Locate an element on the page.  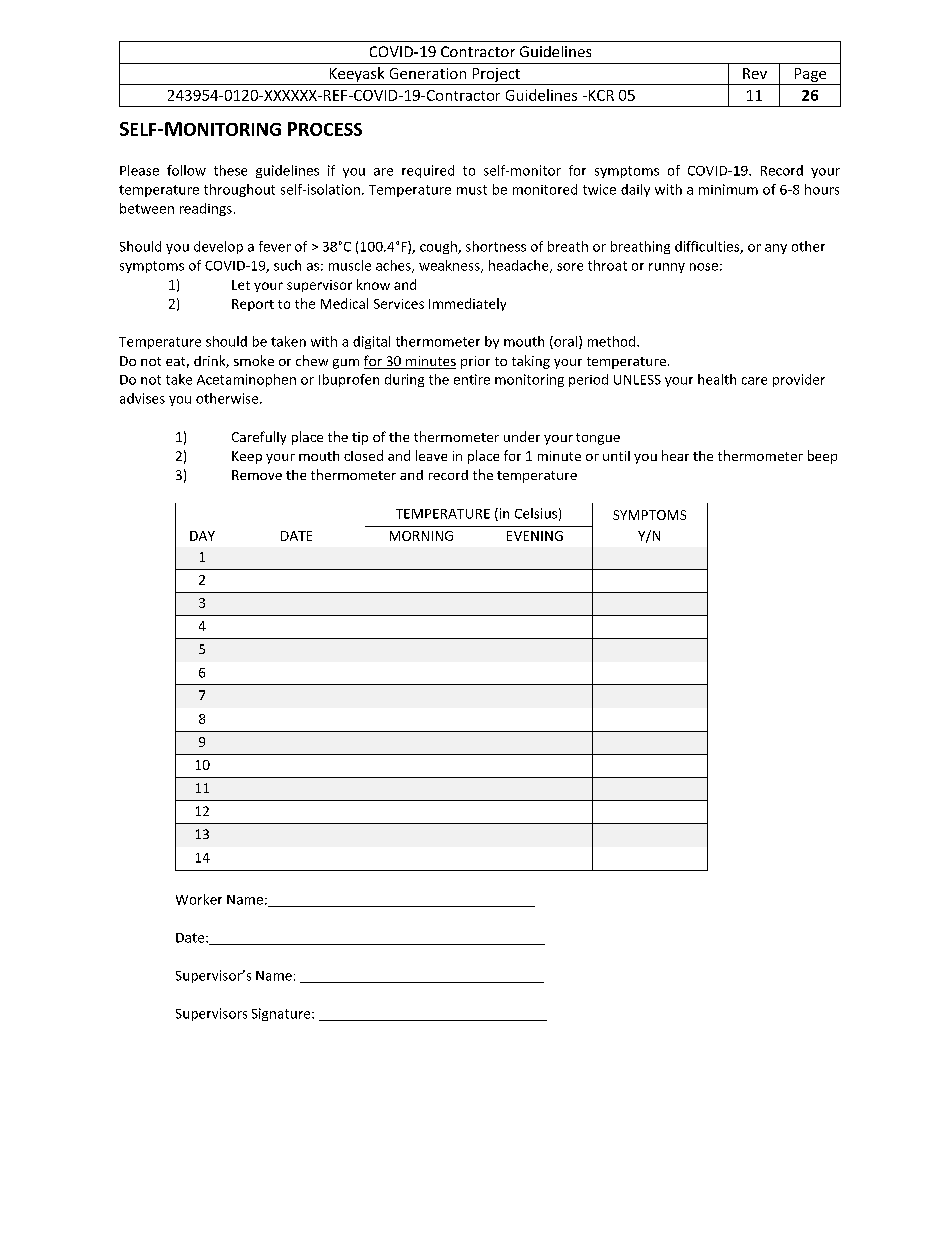
Rev is located at coordinates (755, 73).
